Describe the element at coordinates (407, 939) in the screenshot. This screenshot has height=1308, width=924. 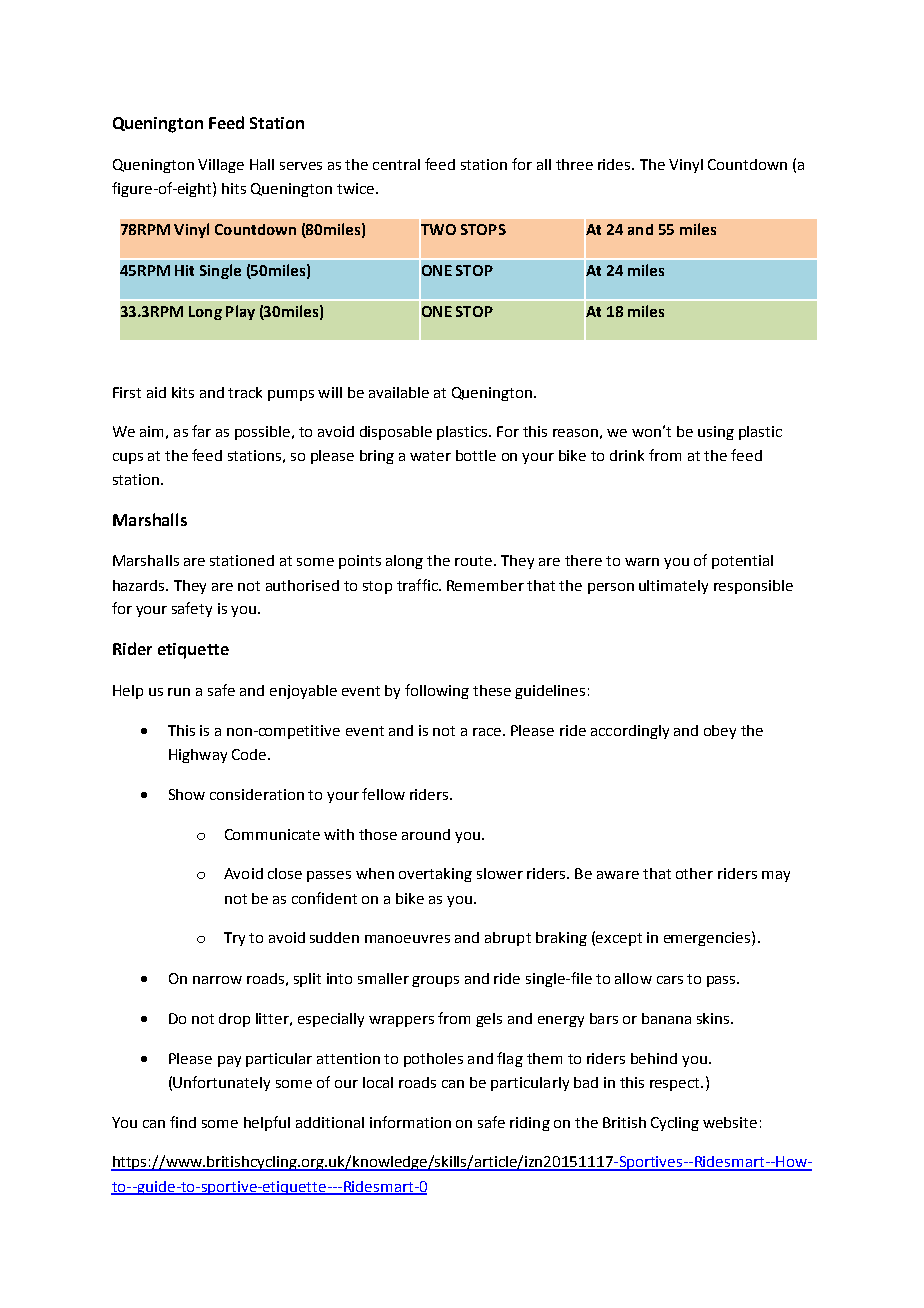
I see `manoeuvres` at that location.
